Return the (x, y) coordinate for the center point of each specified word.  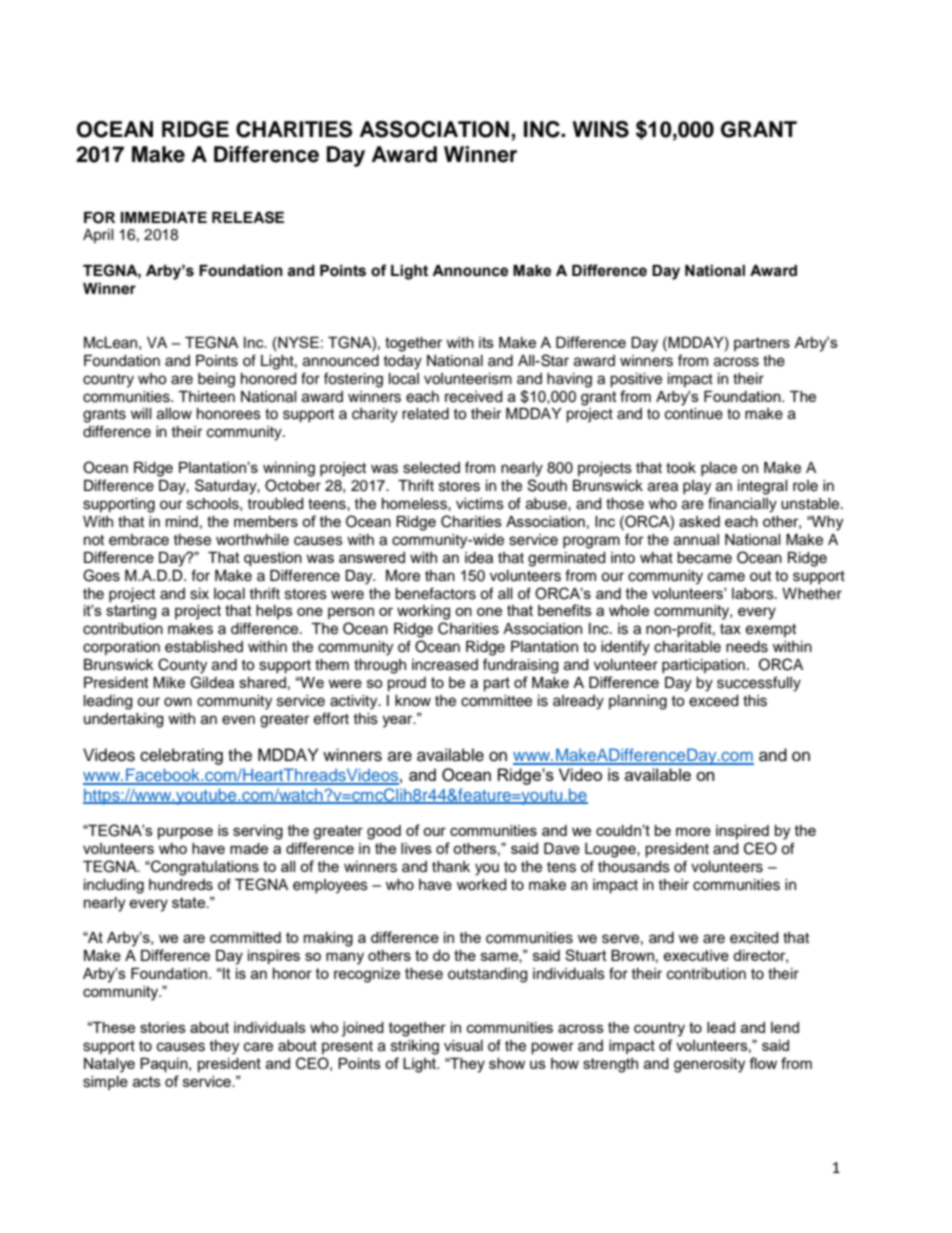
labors (754, 594)
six (199, 594)
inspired (742, 832)
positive (636, 380)
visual (463, 1046)
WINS (600, 129)
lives (416, 848)
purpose (185, 833)
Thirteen (206, 397)
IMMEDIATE (164, 217)
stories (163, 1027)
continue (694, 414)
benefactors (435, 593)
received (473, 397)
